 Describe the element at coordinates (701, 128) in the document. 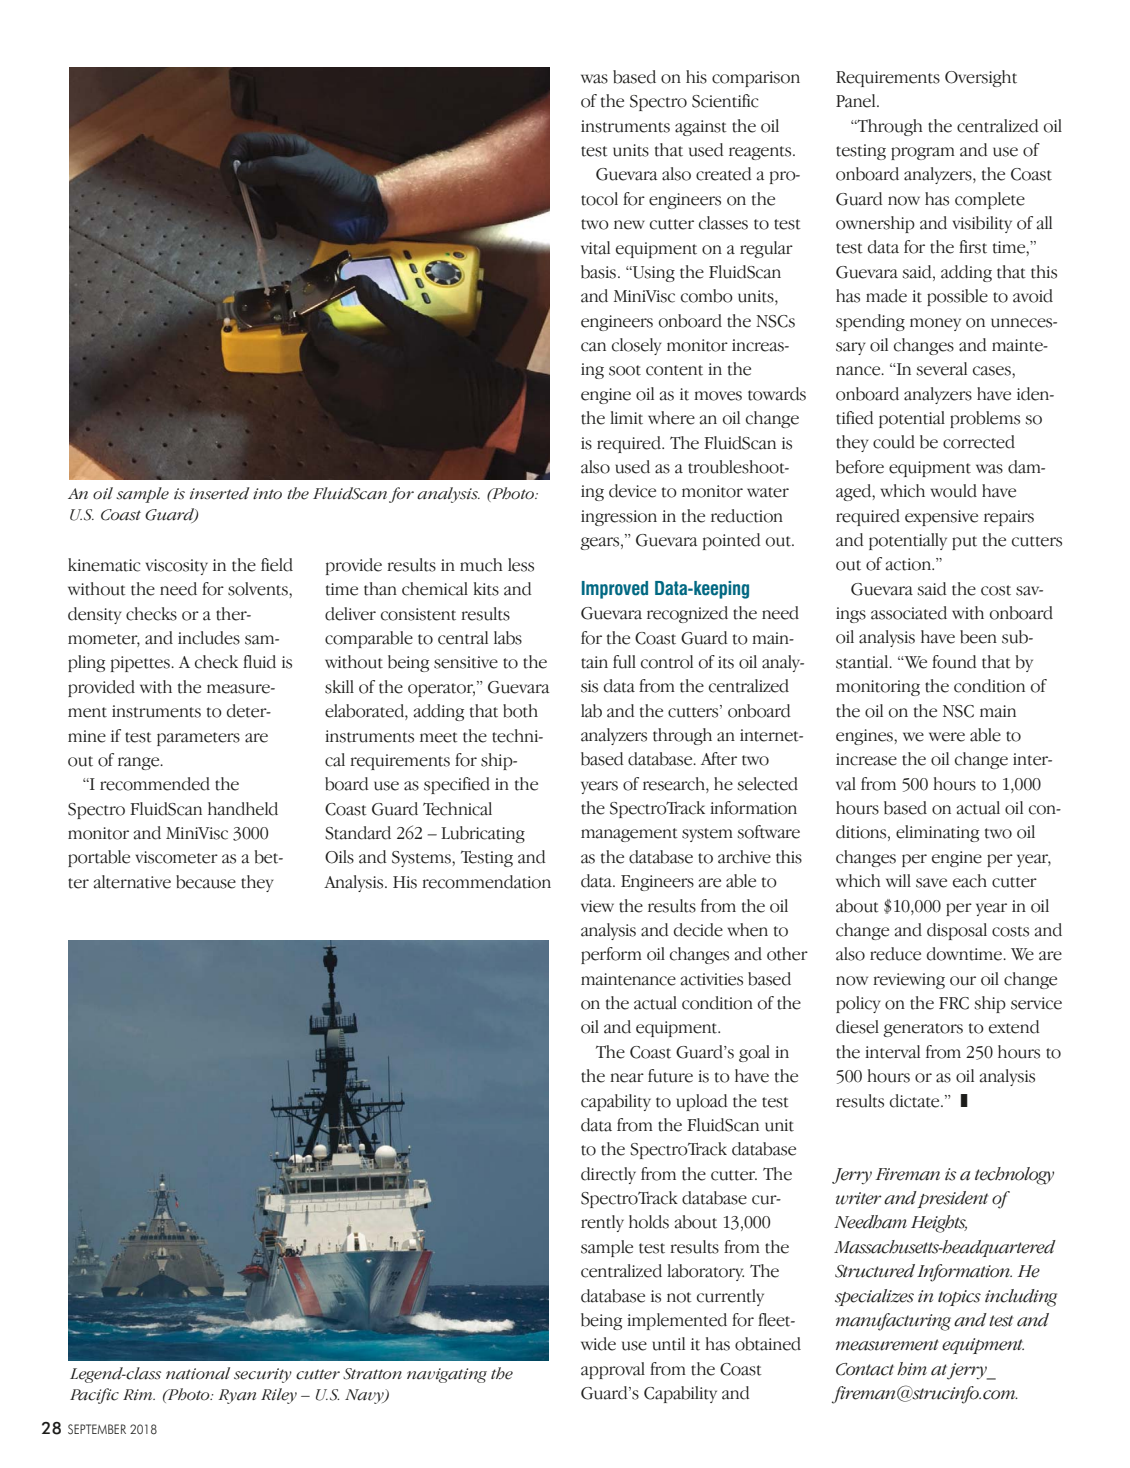

I see `against` at that location.
